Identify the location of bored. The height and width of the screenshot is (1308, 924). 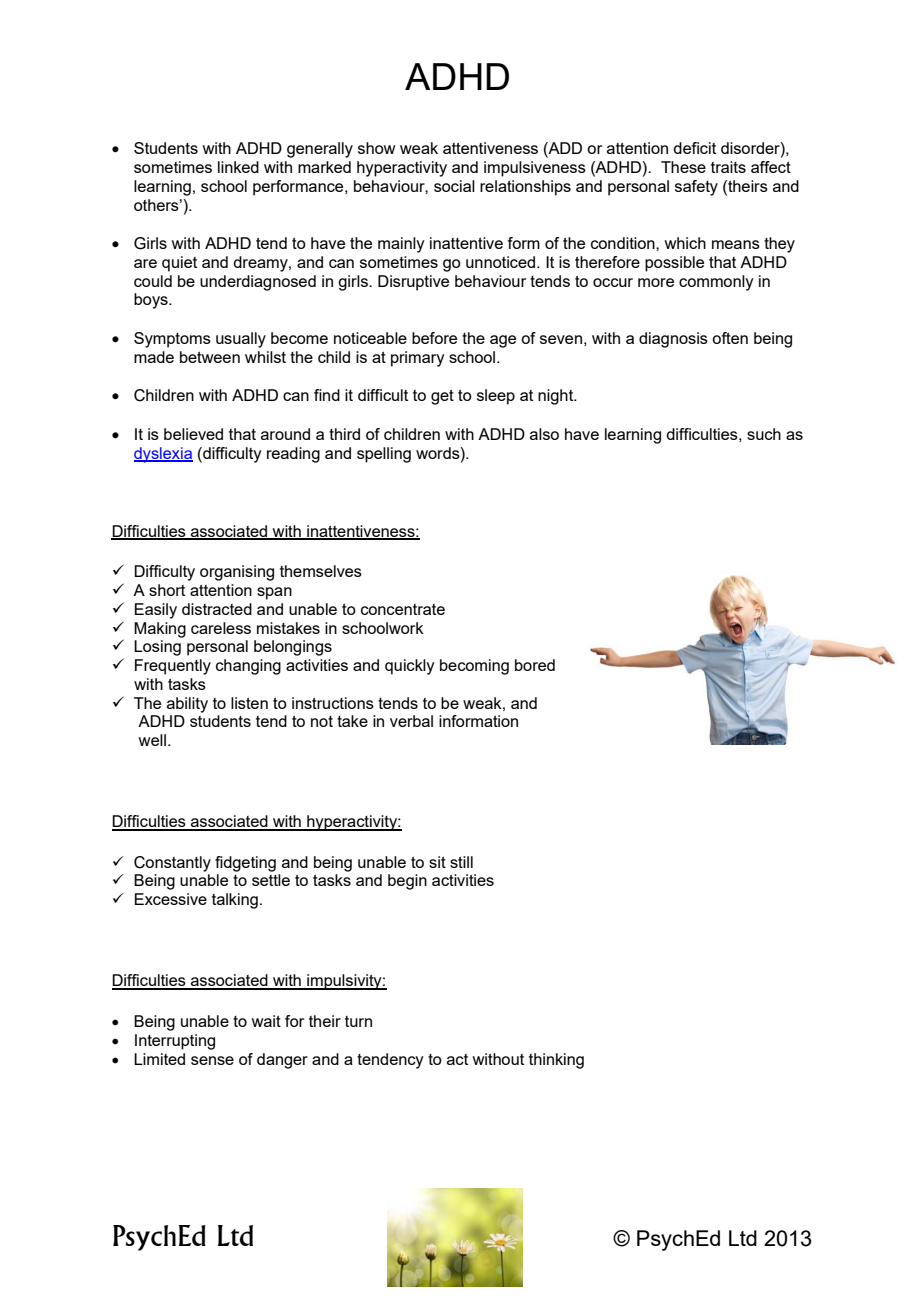
(535, 665).
